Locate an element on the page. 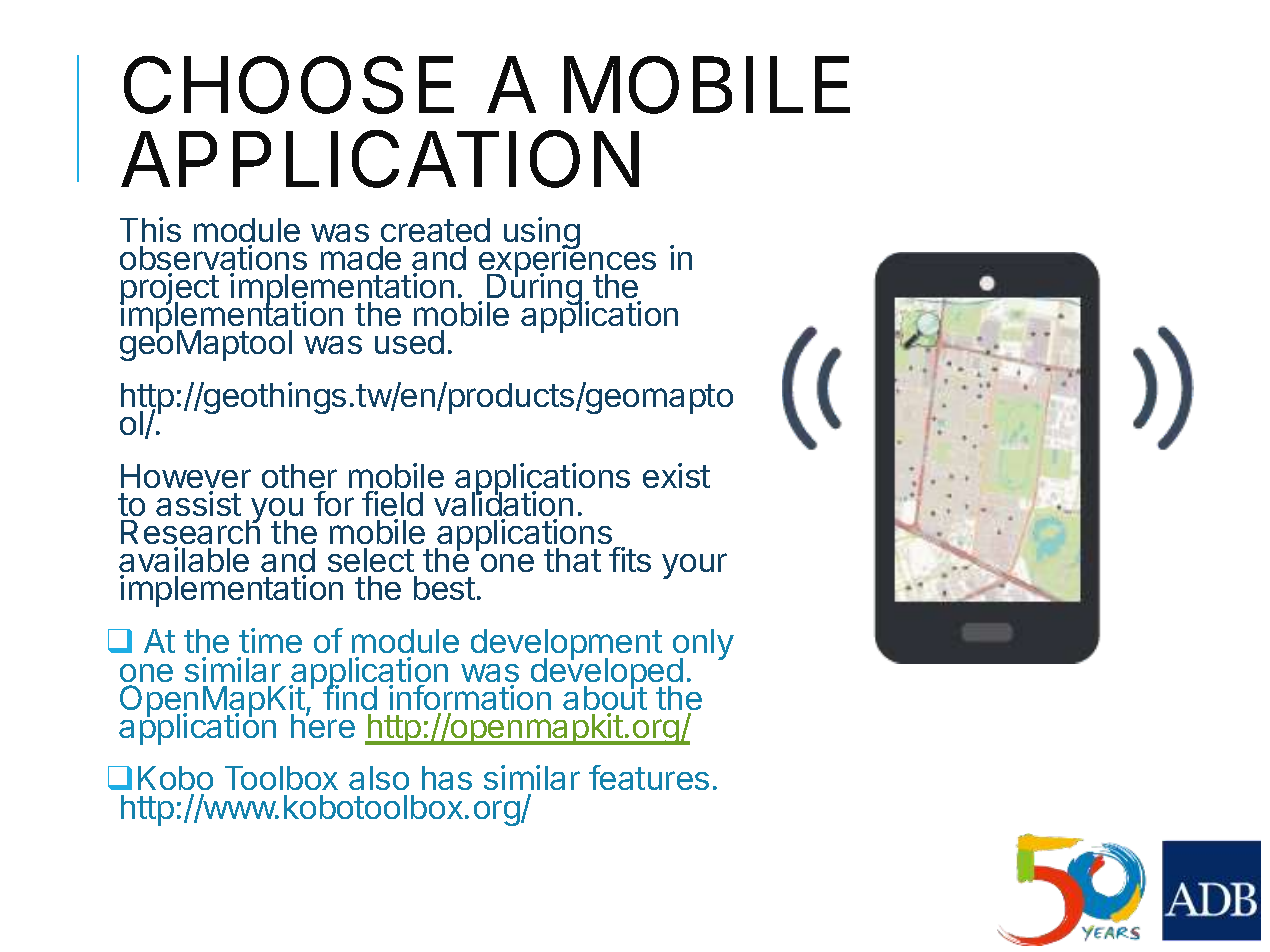  has is located at coordinates (447, 778).
